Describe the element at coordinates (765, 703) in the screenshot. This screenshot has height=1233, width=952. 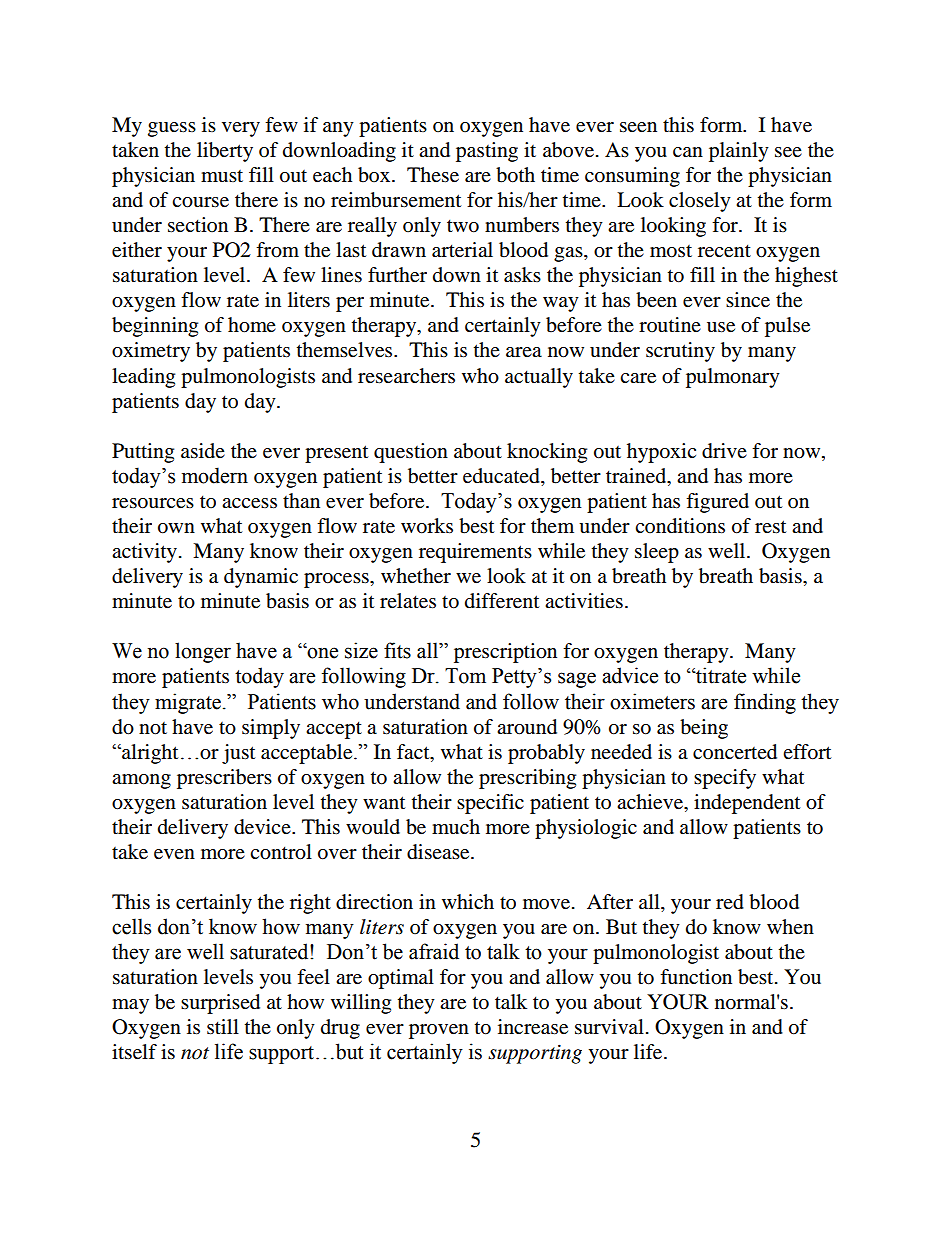
I see `finding` at that location.
